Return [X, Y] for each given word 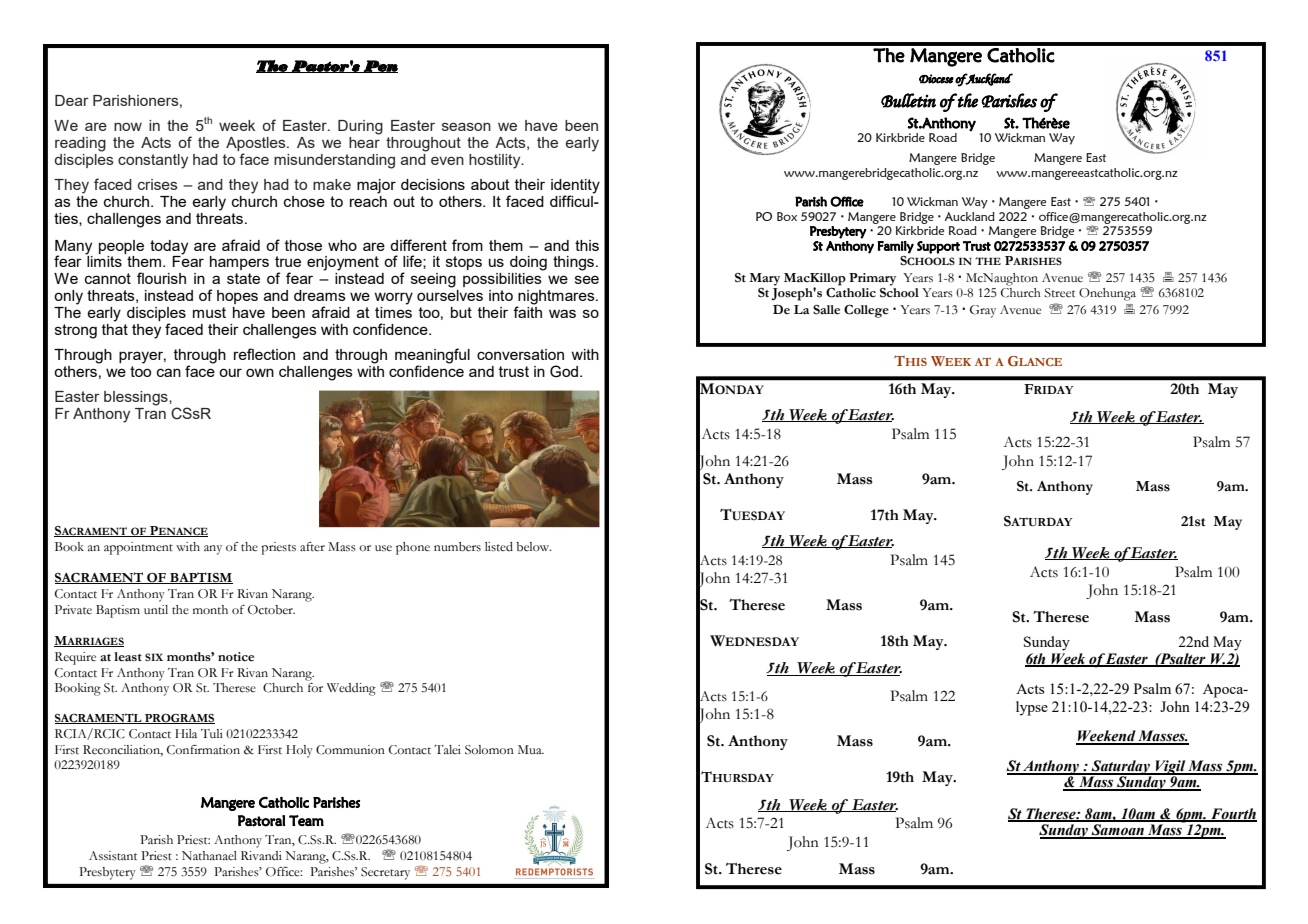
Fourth [1233, 815]
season [466, 127]
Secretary [385, 873]
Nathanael [209, 856]
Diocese [936, 79]
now [128, 126]
